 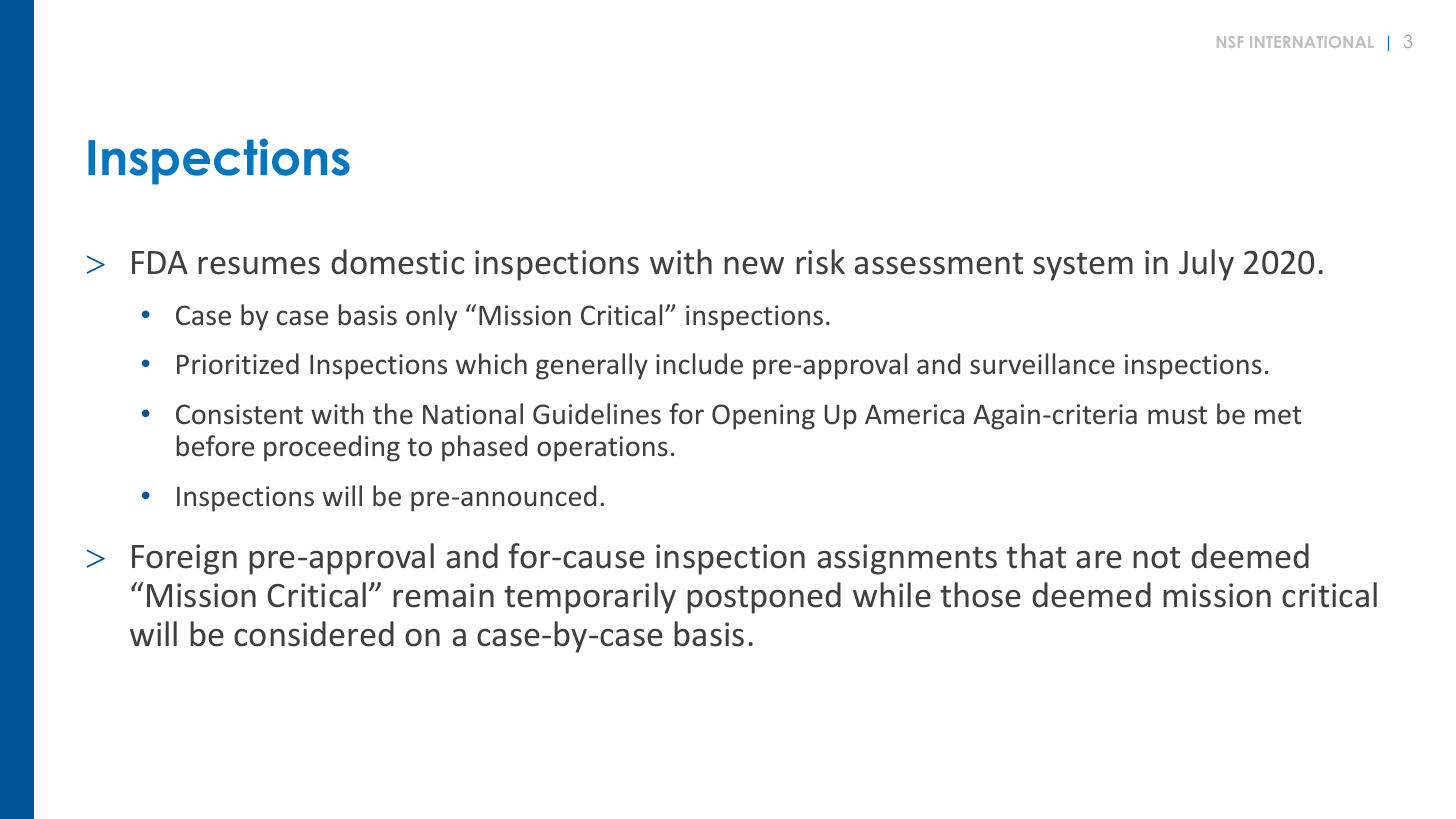 I want to click on FDA, so click(x=160, y=262).
